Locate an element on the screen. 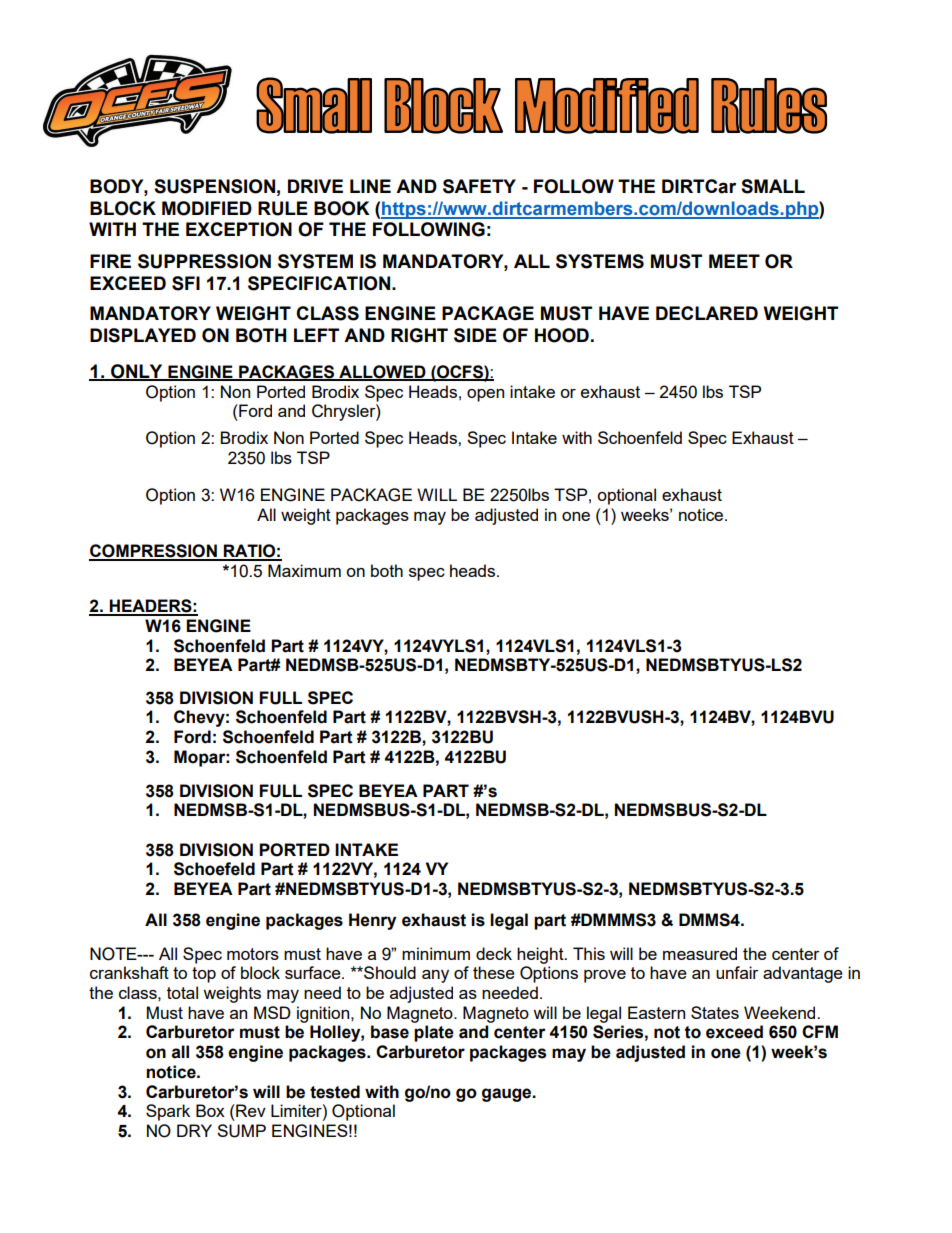 This screenshot has width=952, height=1233. plate is located at coordinates (434, 1033).
